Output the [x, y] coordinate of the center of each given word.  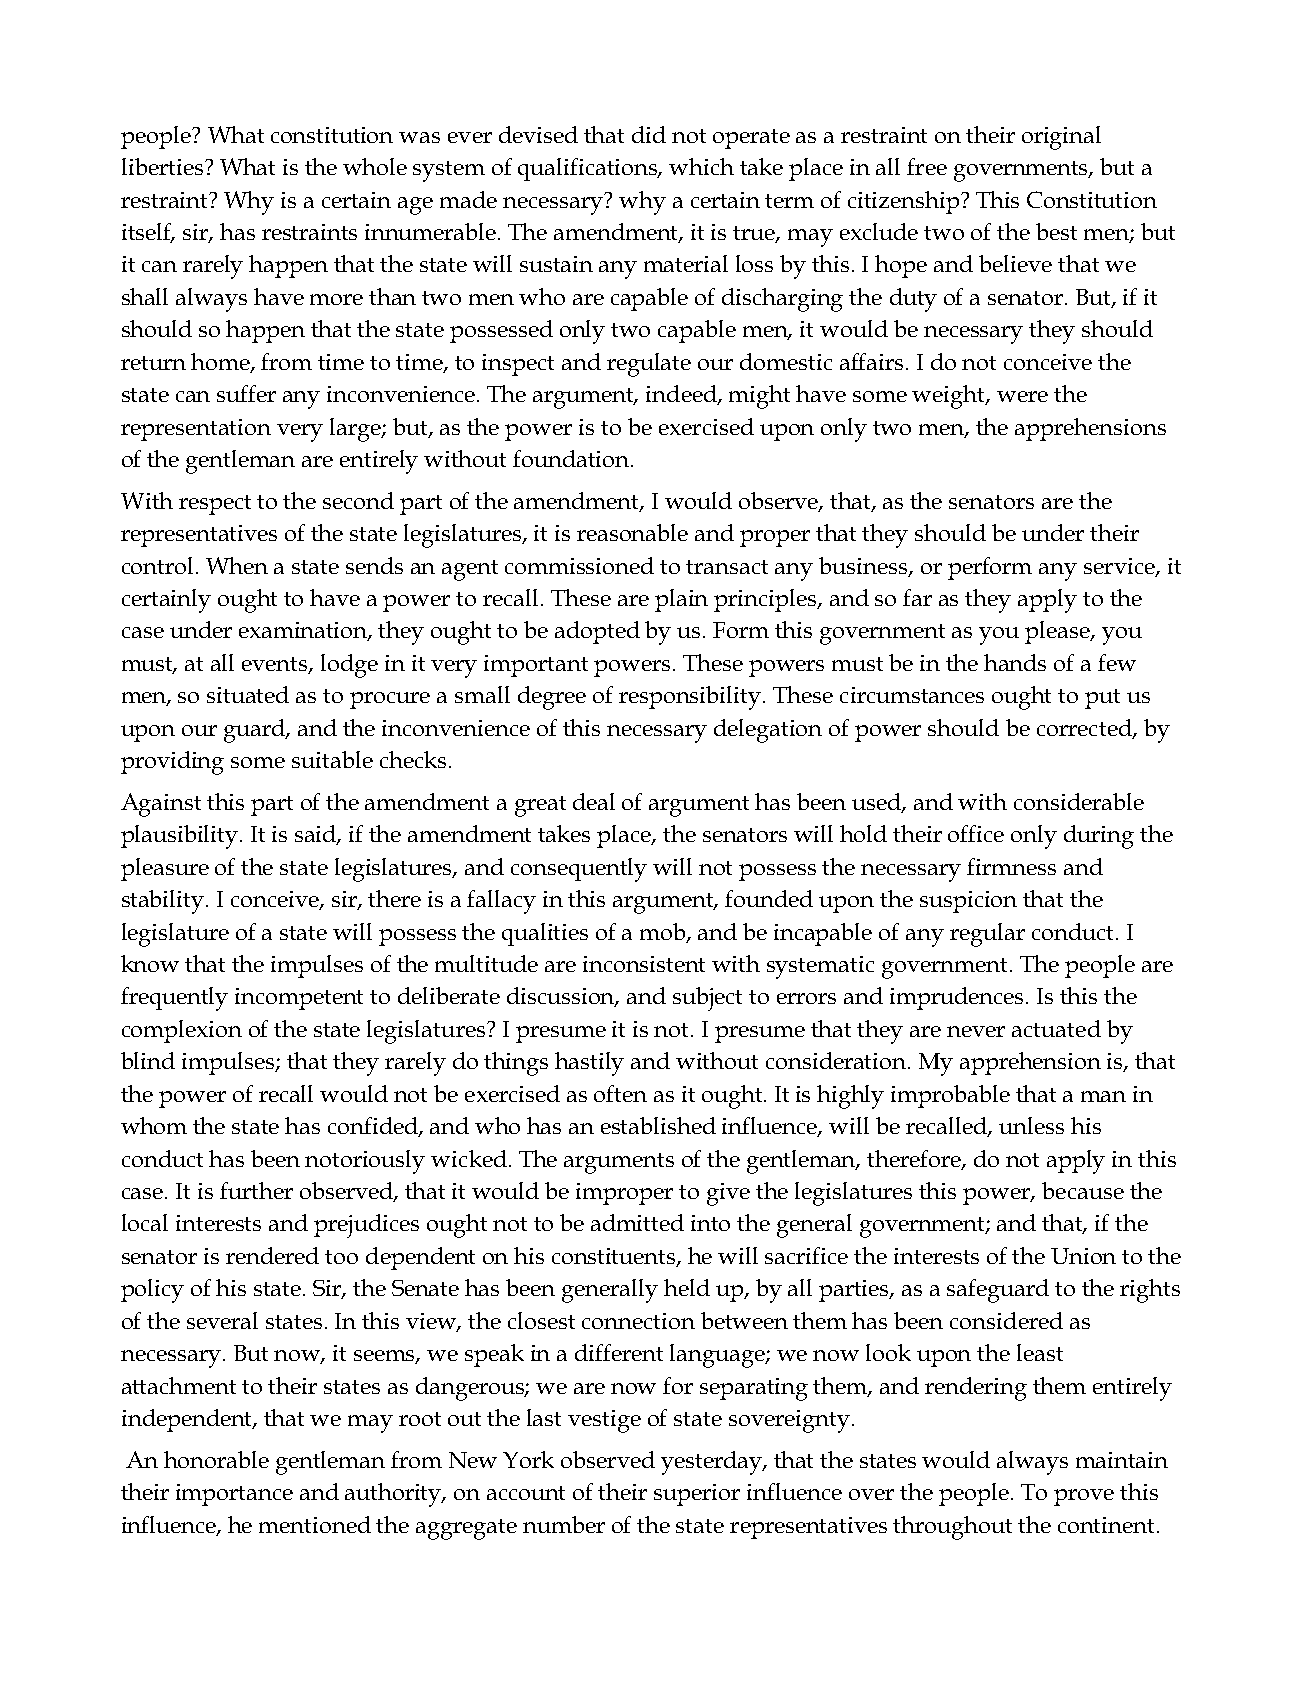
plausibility [181, 837]
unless [1031, 1125]
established [658, 1125]
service [1120, 567]
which [701, 166]
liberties [164, 166]
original [1061, 138]
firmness [1011, 866]
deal [594, 801]
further [256, 1190]
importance [234, 1495]
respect [215, 505]
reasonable [632, 532]
